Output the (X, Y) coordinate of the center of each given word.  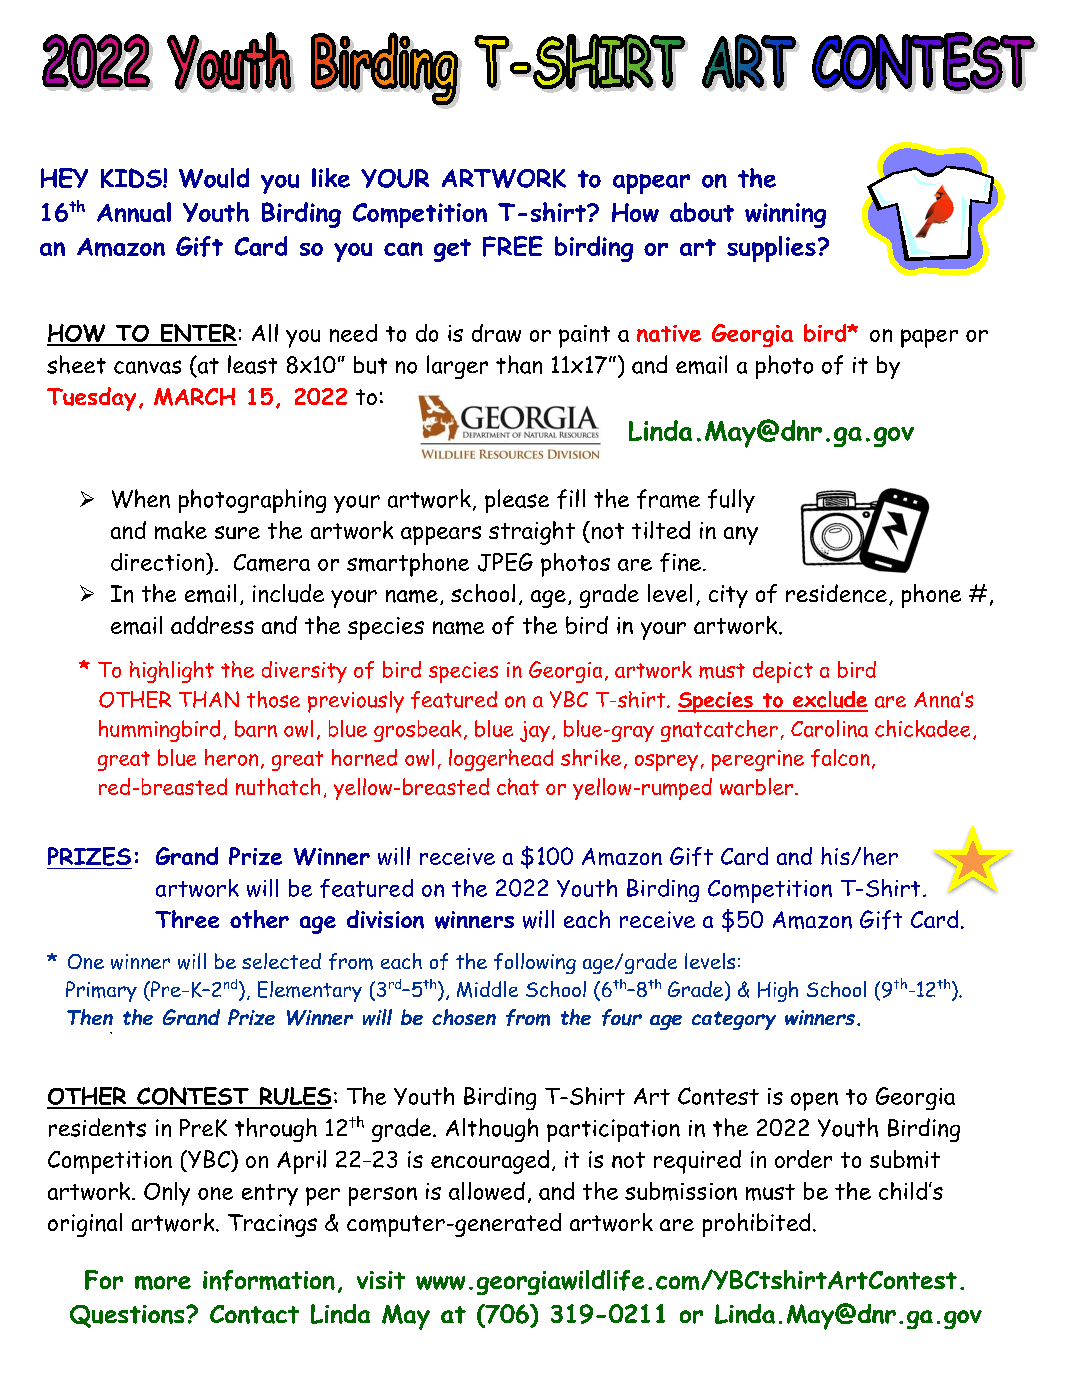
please (517, 501)
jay (535, 731)
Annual (134, 212)
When (141, 498)
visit (381, 1280)
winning (785, 215)
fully (731, 501)
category (734, 1020)
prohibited (756, 1225)
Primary (101, 991)
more (163, 1283)
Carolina (829, 728)
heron (231, 757)
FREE (513, 246)
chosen (464, 1017)
